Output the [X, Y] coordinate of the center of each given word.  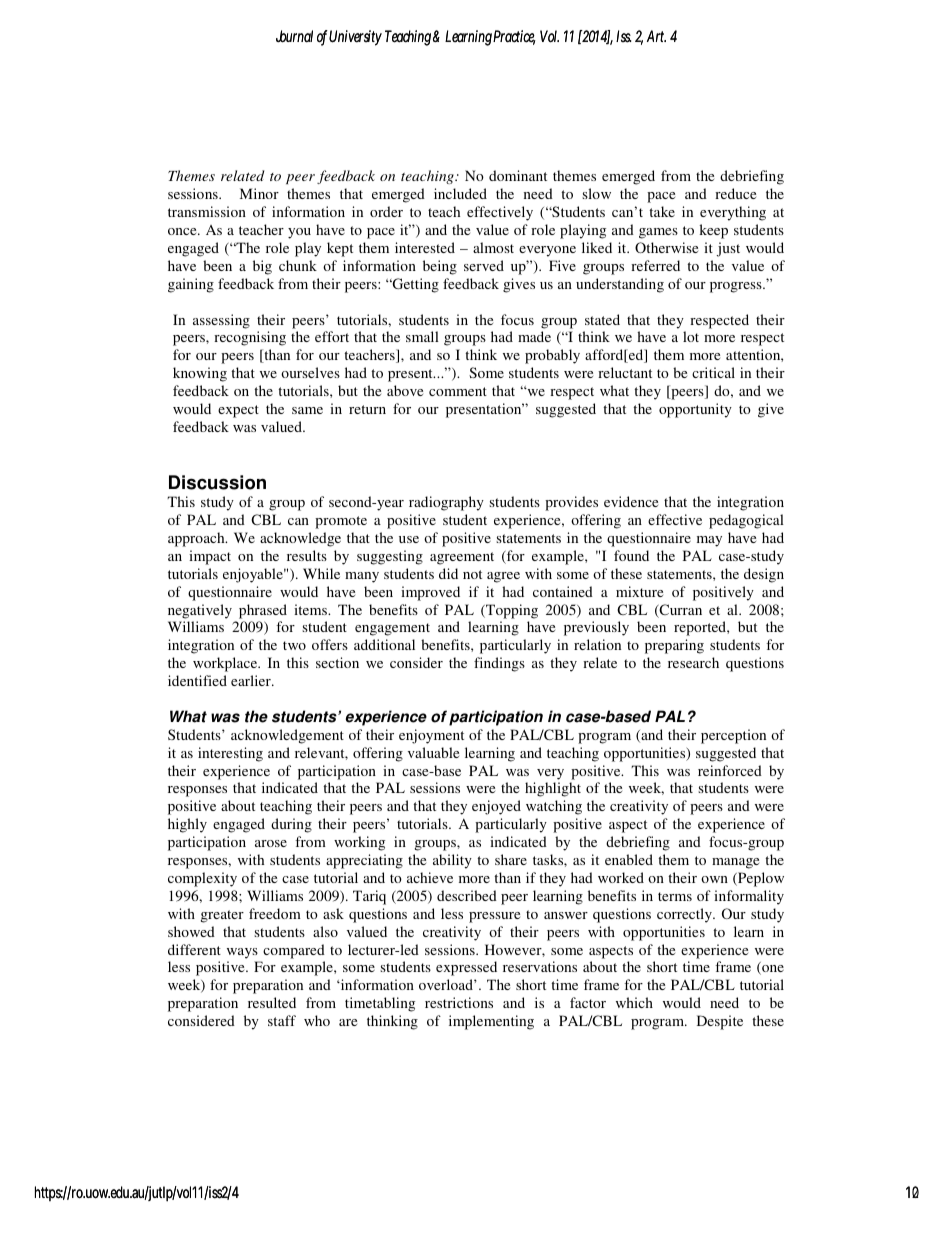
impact [210, 557]
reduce [735, 193]
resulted [272, 1002]
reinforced [730, 770]
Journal [294, 36]
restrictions [459, 1002]
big [262, 267]
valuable [433, 752]
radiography [446, 503]
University [355, 38]
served [484, 265]
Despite [720, 1022]
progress [737, 287]
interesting [230, 754]
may [709, 541]
